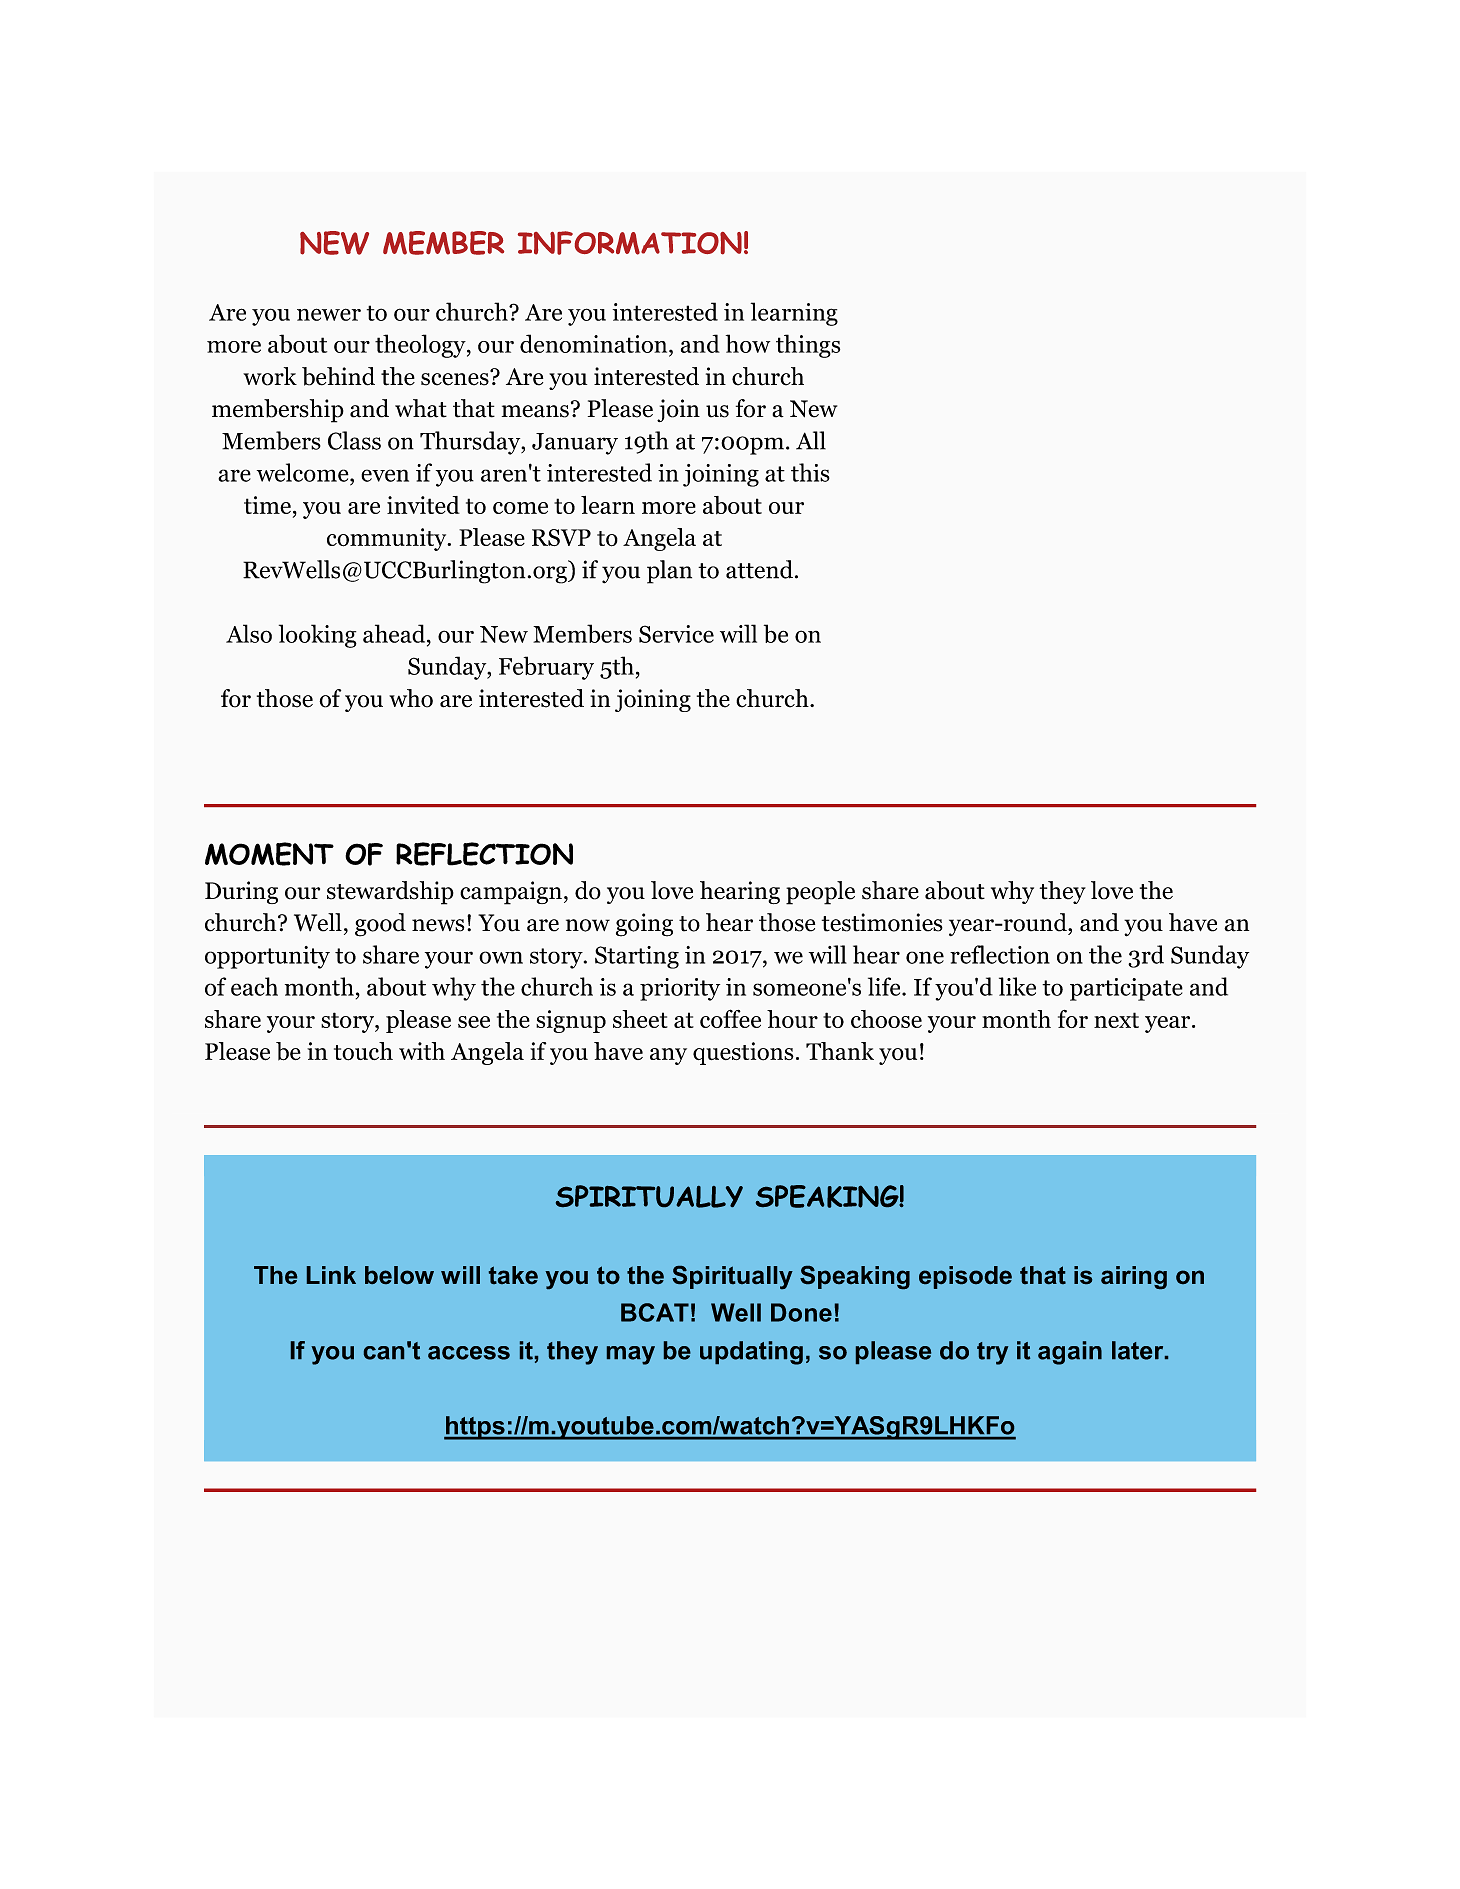 The width and height of the image is (1460, 1889). I want to click on next, so click(1116, 1020).
